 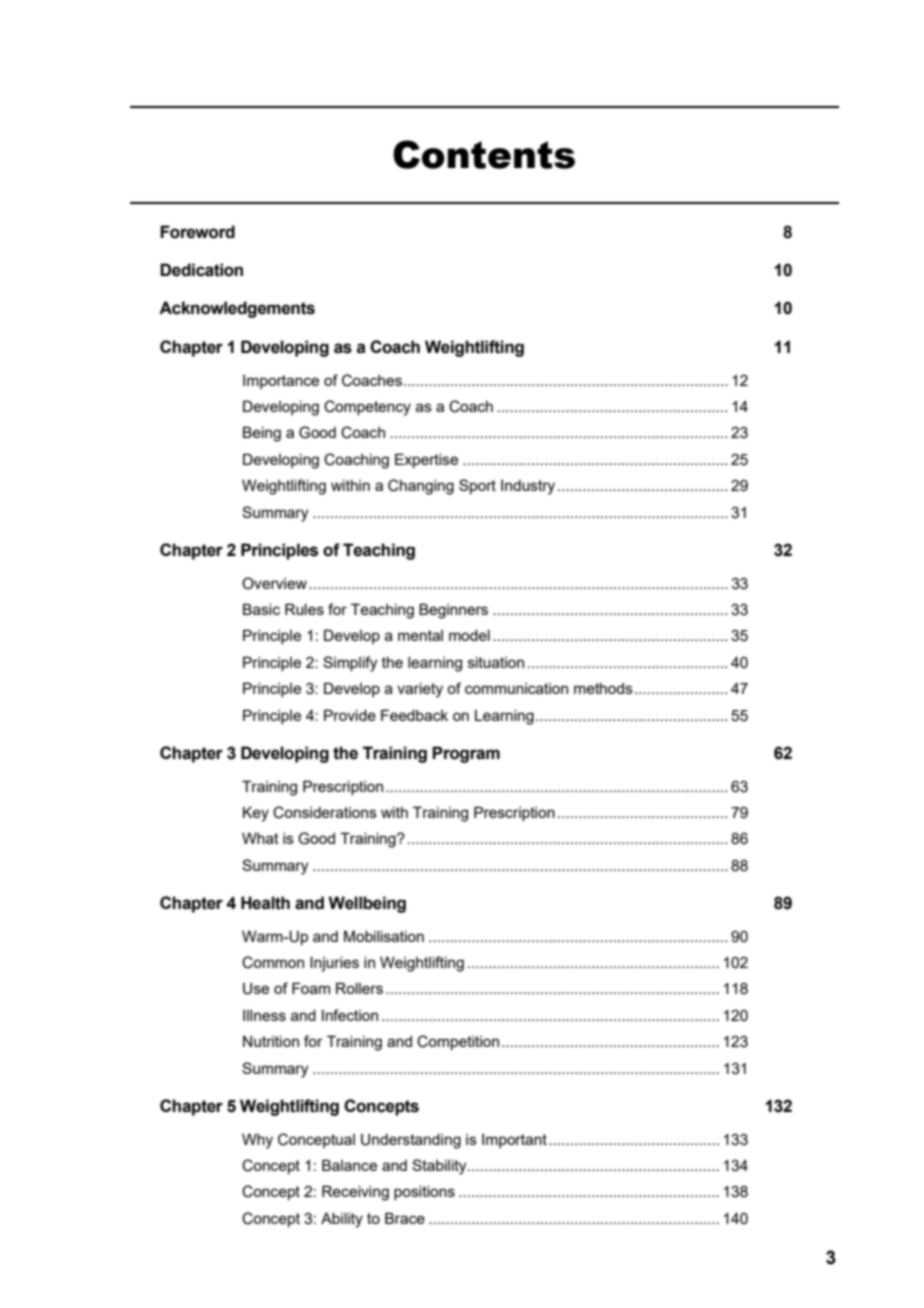 What do you see at coordinates (528, 487) in the screenshot?
I see `Industry` at bounding box center [528, 487].
